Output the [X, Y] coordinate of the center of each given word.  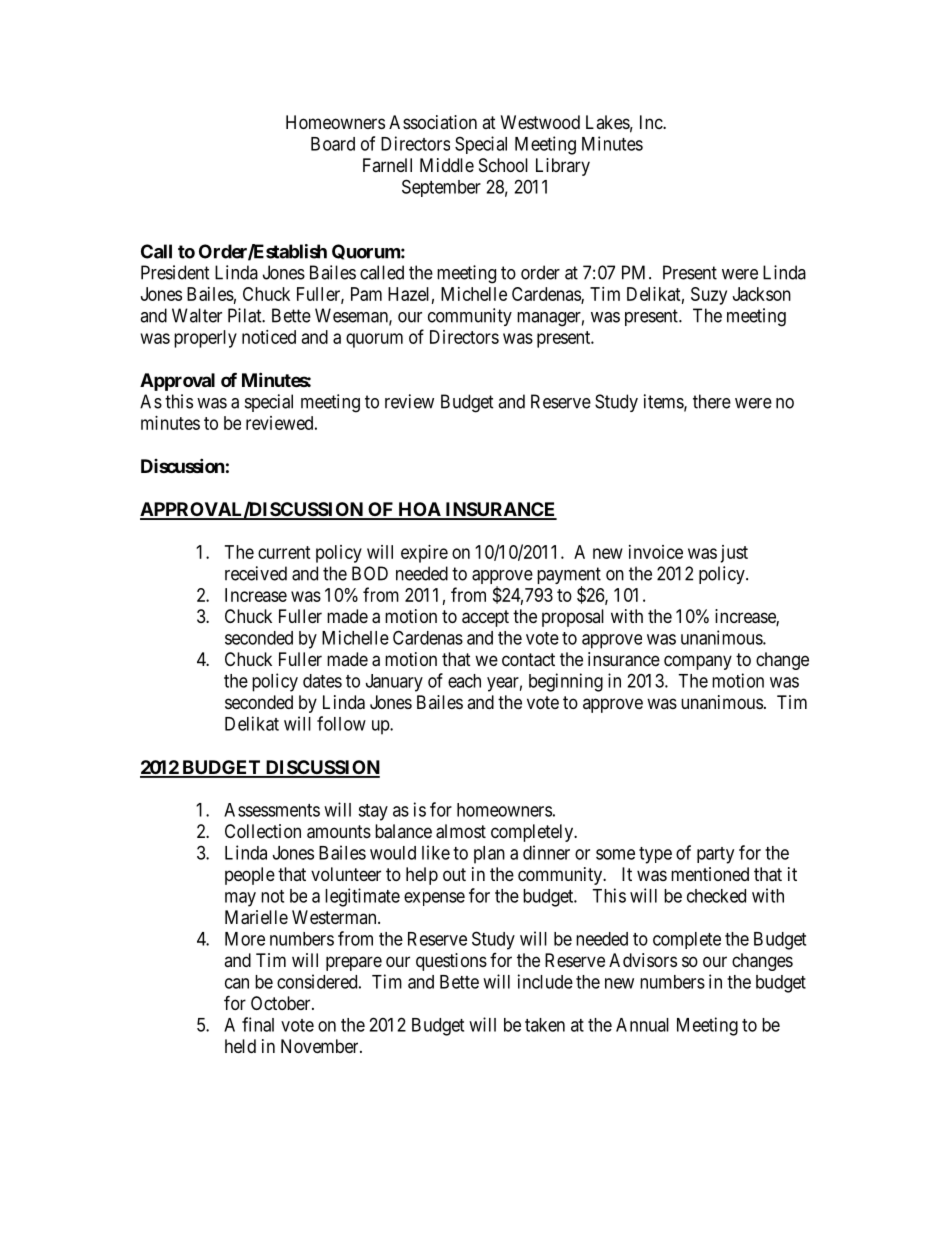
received [256, 573]
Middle [447, 165]
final [258, 1024]
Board [333, 144]
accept [485, 618]
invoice [656, 552]
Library [563, 167]
